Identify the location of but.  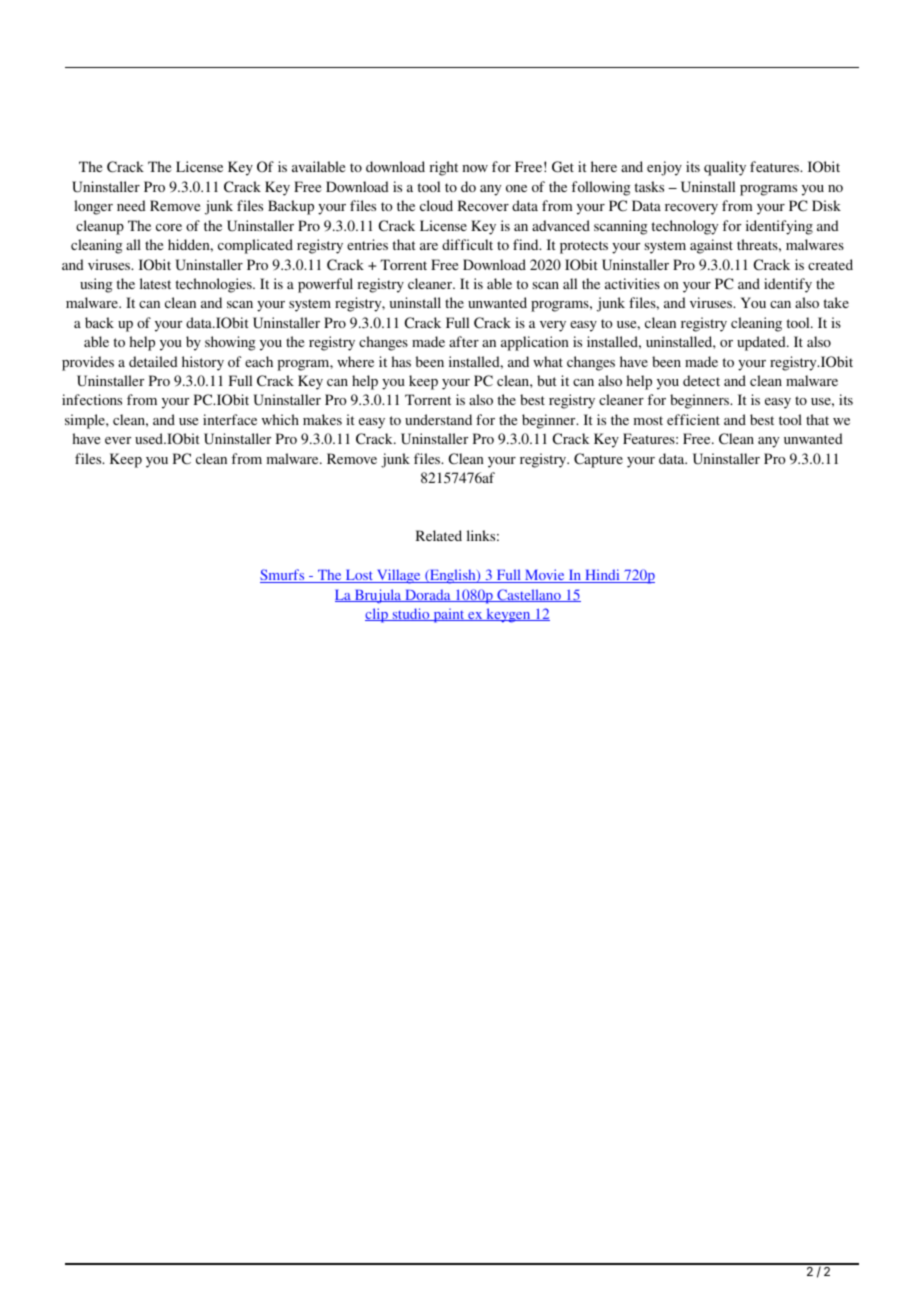
(547, 380).
